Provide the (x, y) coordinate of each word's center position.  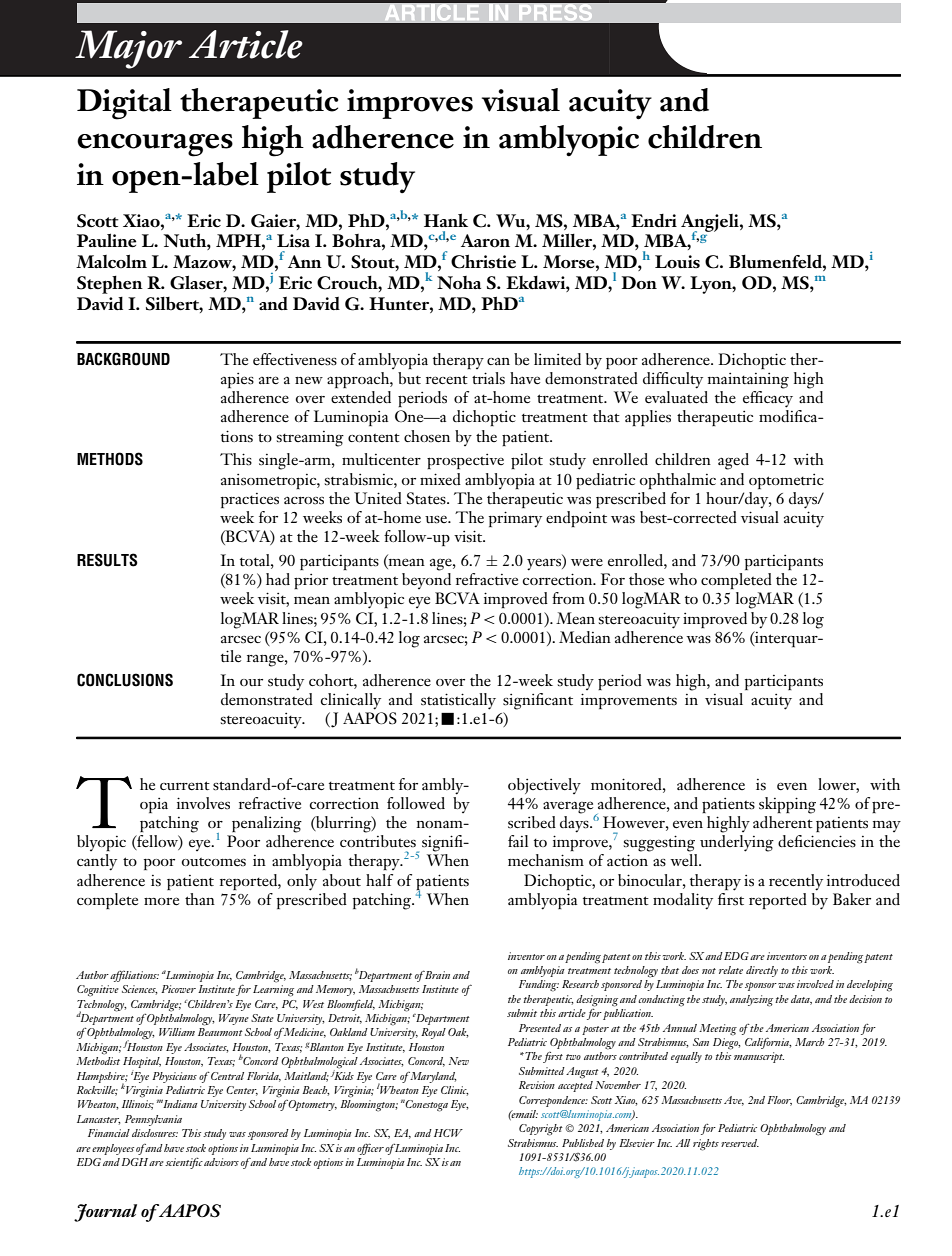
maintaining (748, 381)
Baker (852, 899)
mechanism (546, 860)
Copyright (541, 1130)
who (682, 579)
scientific (184, 1163)
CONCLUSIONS (125, 680)
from (568, 598)
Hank (446, 220)
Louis (677, 261)
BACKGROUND (123, 359)
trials (488, 378)
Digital (124, 104)
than (200, 899)
